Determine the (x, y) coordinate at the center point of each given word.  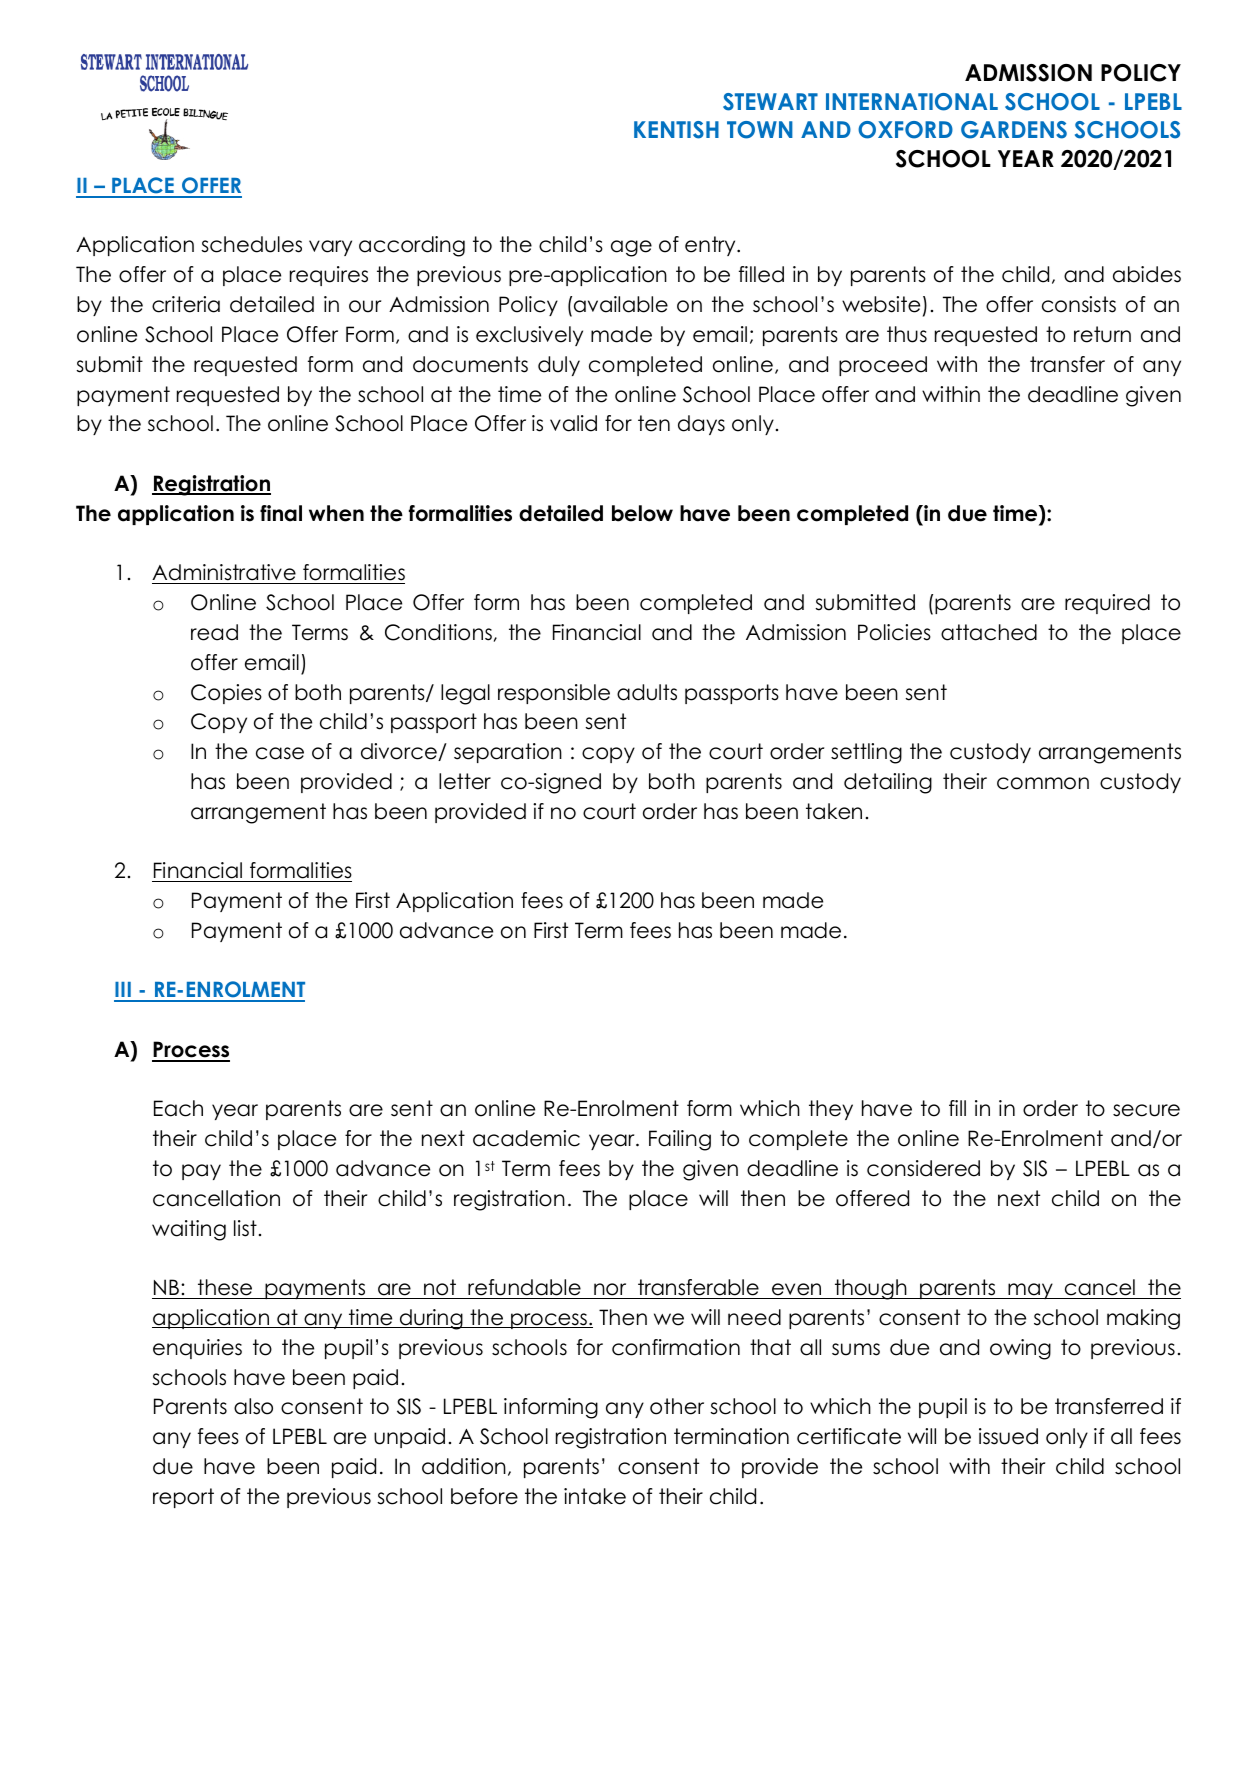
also (253, 1406)
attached (989, 632)
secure (1146, 1110)
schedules (251, 244)
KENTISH (676, 130)
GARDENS (1014, 130)
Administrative (225, 574)
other (677, 1406)
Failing (680, 1140)
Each (178, 1108)
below (642, 513)
